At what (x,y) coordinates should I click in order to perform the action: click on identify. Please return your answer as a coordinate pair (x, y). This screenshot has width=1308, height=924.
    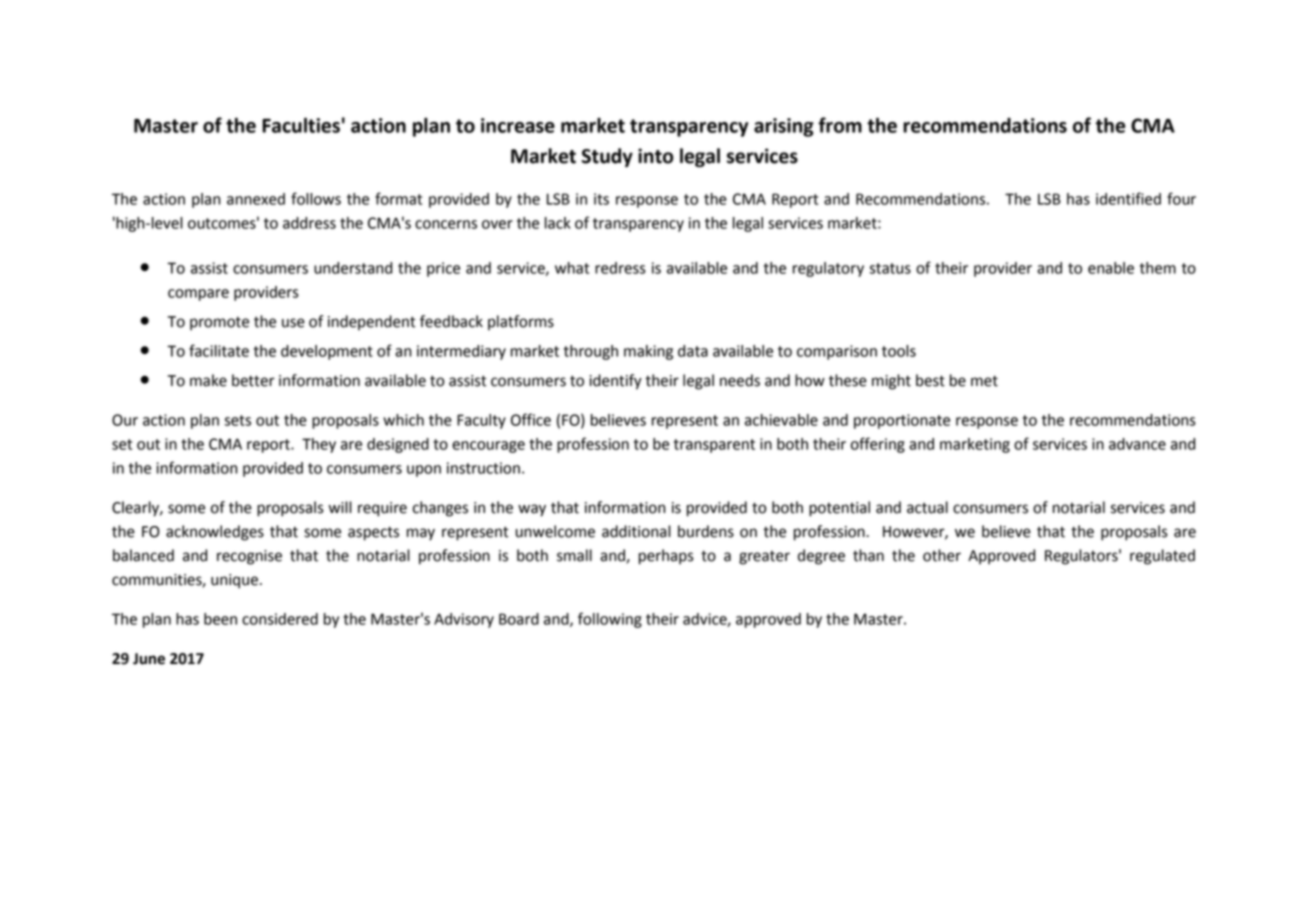
    Looking at the image, I should click on (615, 382).
